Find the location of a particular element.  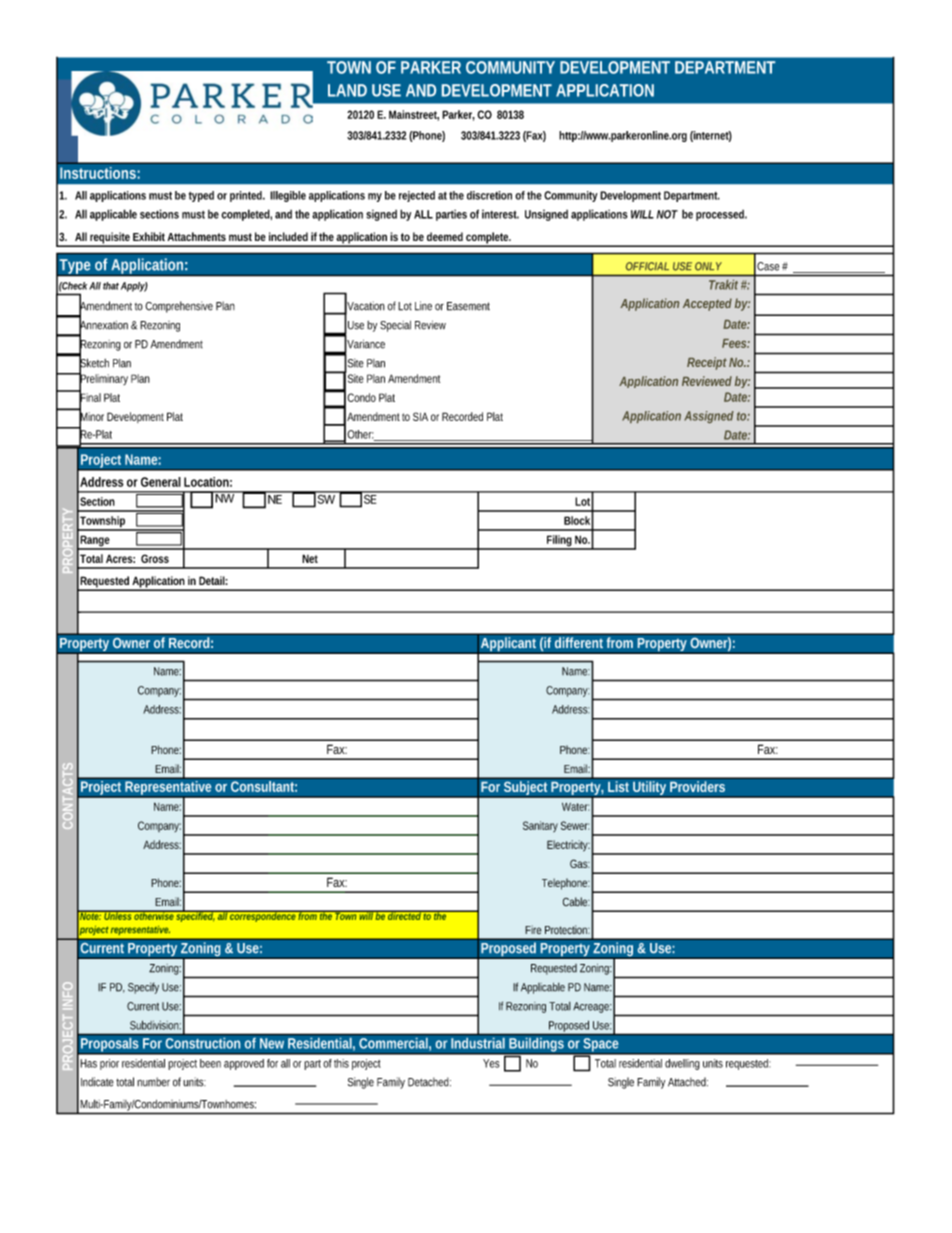

Subdivision is located at coordinates (155, 1025).
